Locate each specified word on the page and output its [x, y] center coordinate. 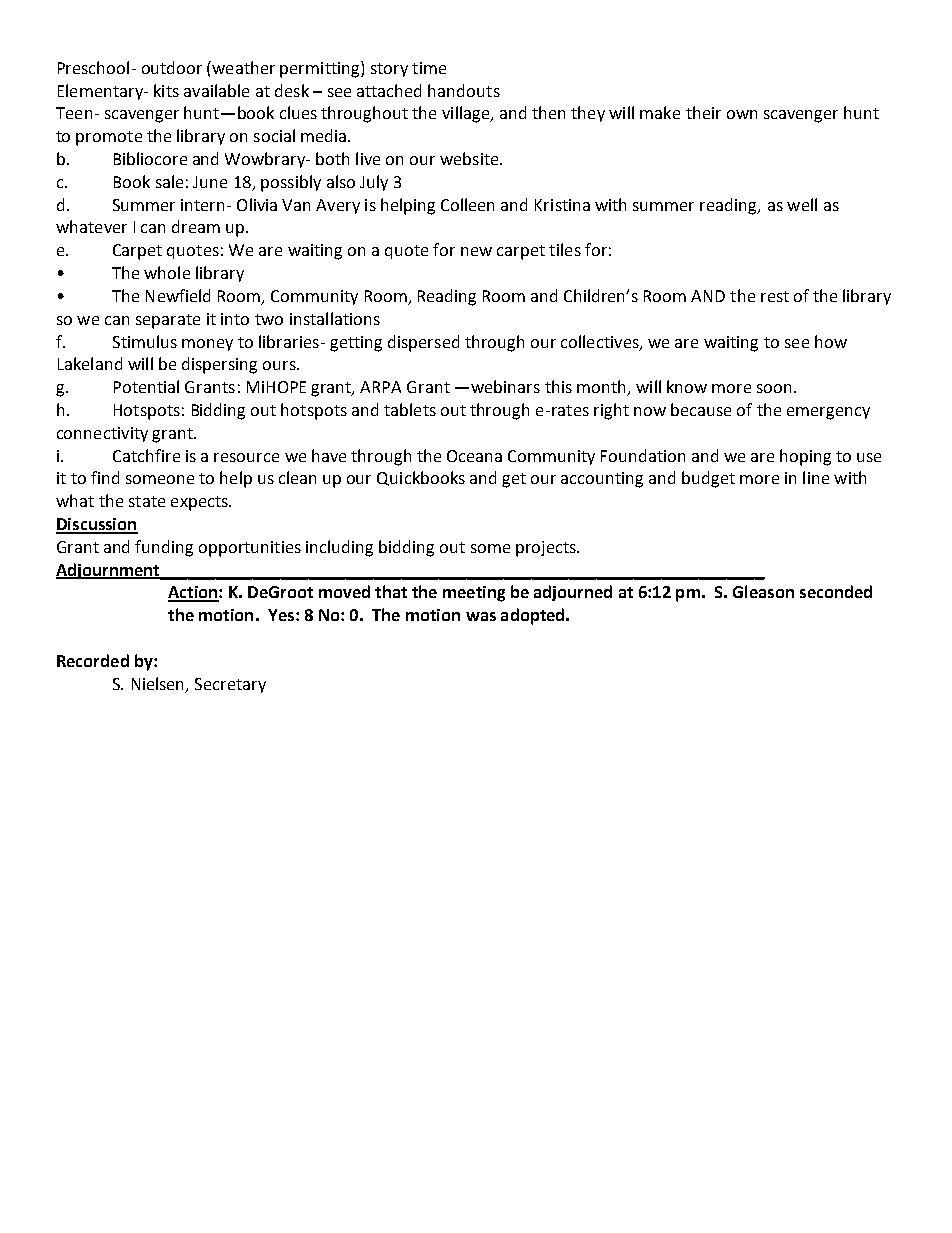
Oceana [474, 456]
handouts [464, 90]
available [216, 90]
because [701, 409]
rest [775, 296]
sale [169, 181]
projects [547, 549]
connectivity [102, 434]
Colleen [467, 204]
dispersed [423, 343]
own [742, 114]
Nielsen [159, 684]
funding [164, 548]
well [802, 204]
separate [168, 321]
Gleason [763, 591]
